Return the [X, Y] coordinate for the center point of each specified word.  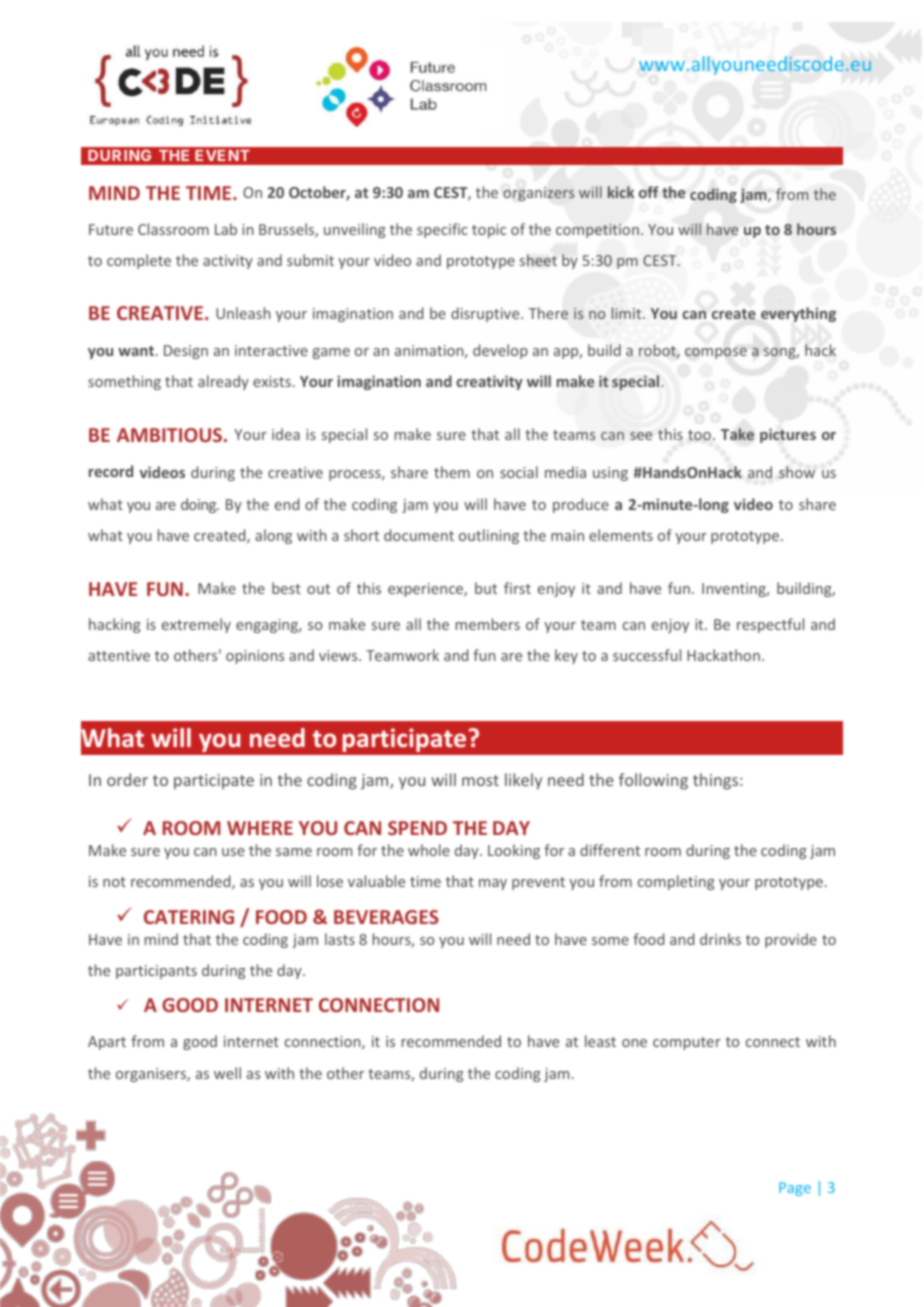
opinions [255, 657]
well [227, 1073]
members [488, 624]
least [600, 1041]
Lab [226, 229]
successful [647, 655]
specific [442, 230]
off [649, 192]
